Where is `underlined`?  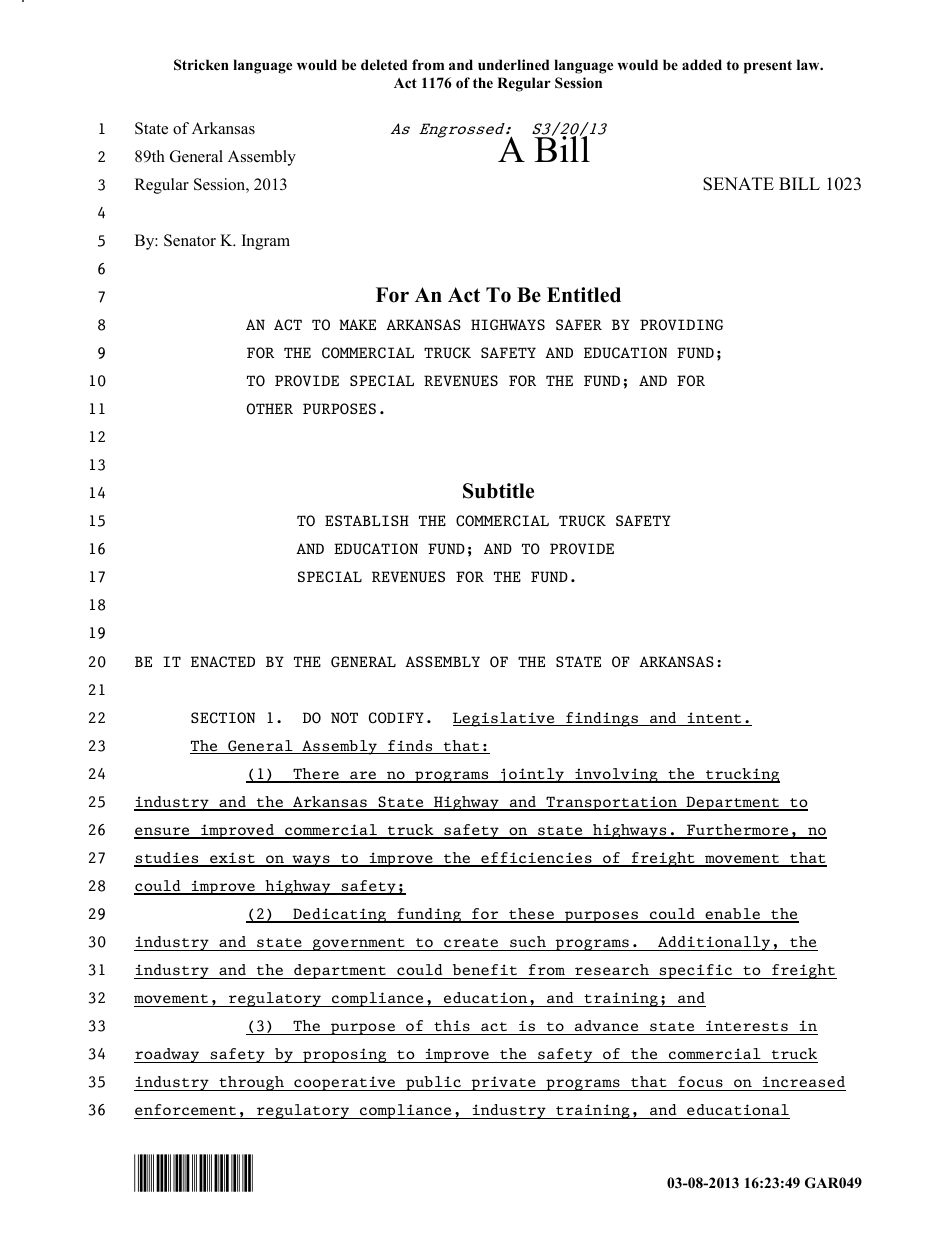 underlined is located at coordinates (514, 64).
